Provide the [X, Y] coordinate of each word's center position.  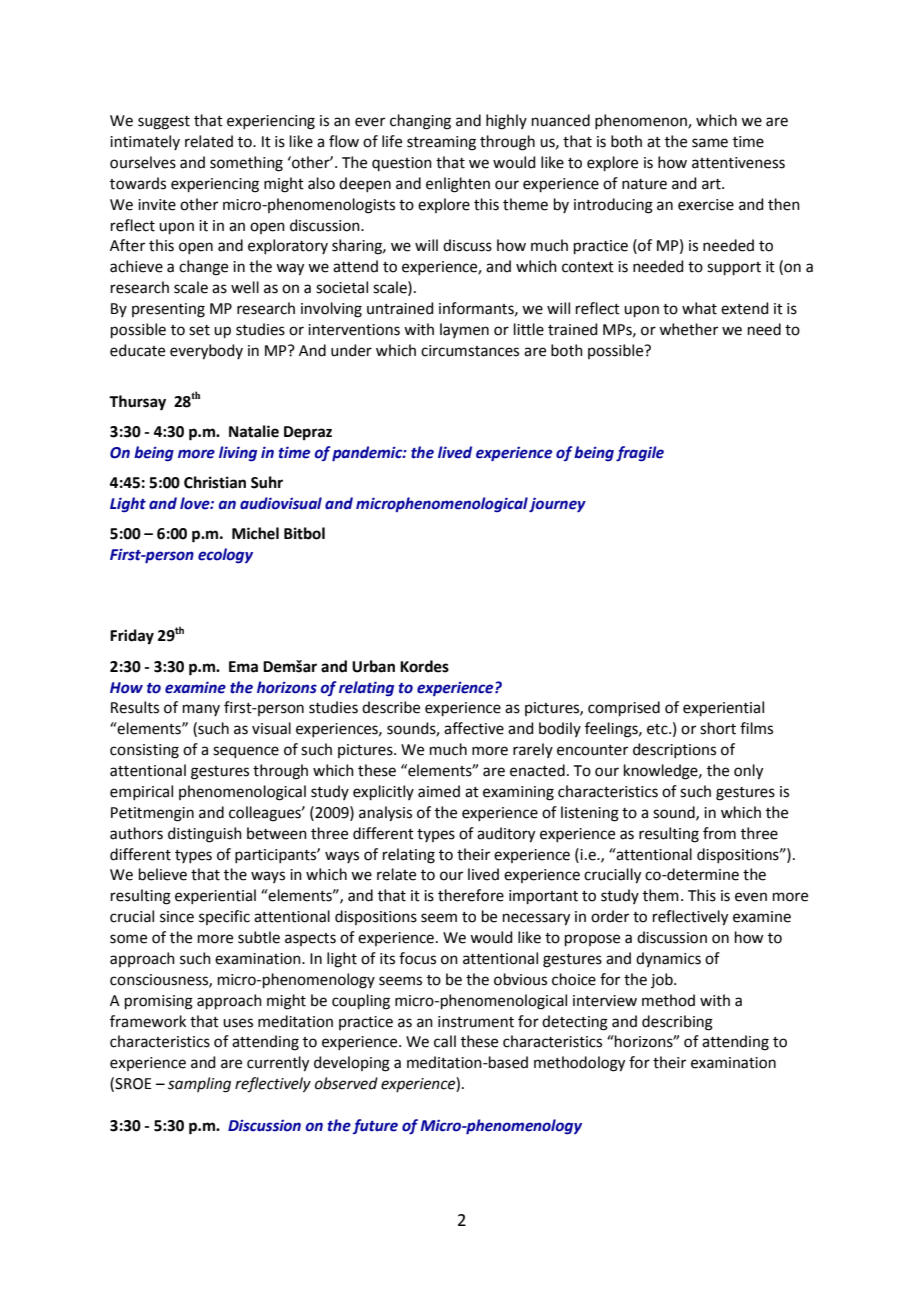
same [710, 143]
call [445, 1041]
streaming [441, 143]
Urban [373, 666]
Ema [243, 667]
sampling [199, 1085]
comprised [624, 708]
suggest [164, 123]
